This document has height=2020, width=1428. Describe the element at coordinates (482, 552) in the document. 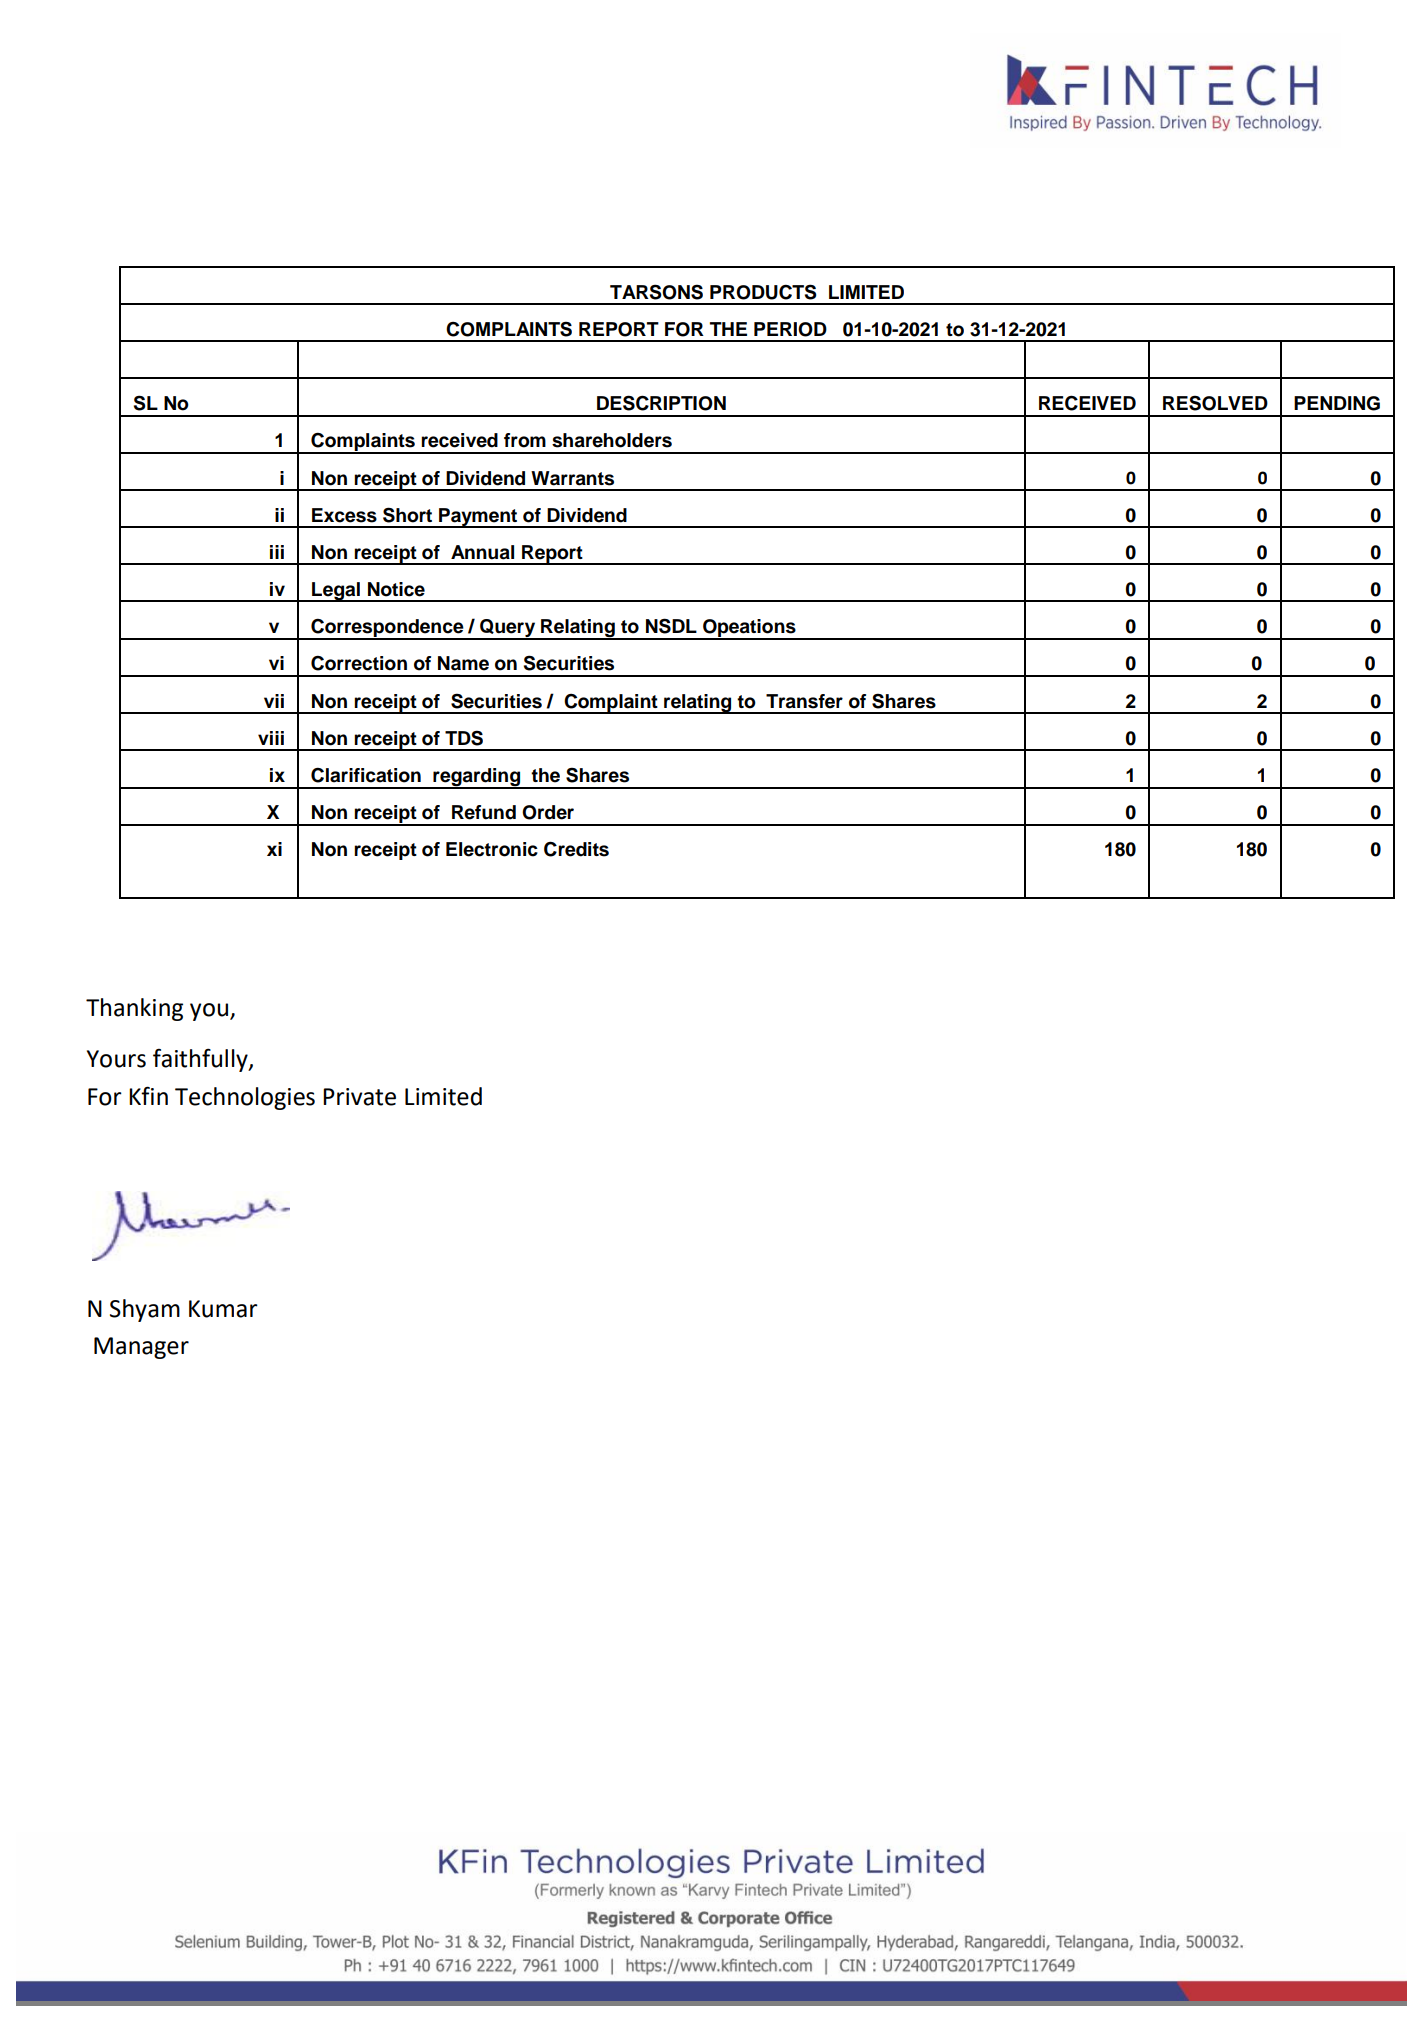

I see `Annual` at that location.
